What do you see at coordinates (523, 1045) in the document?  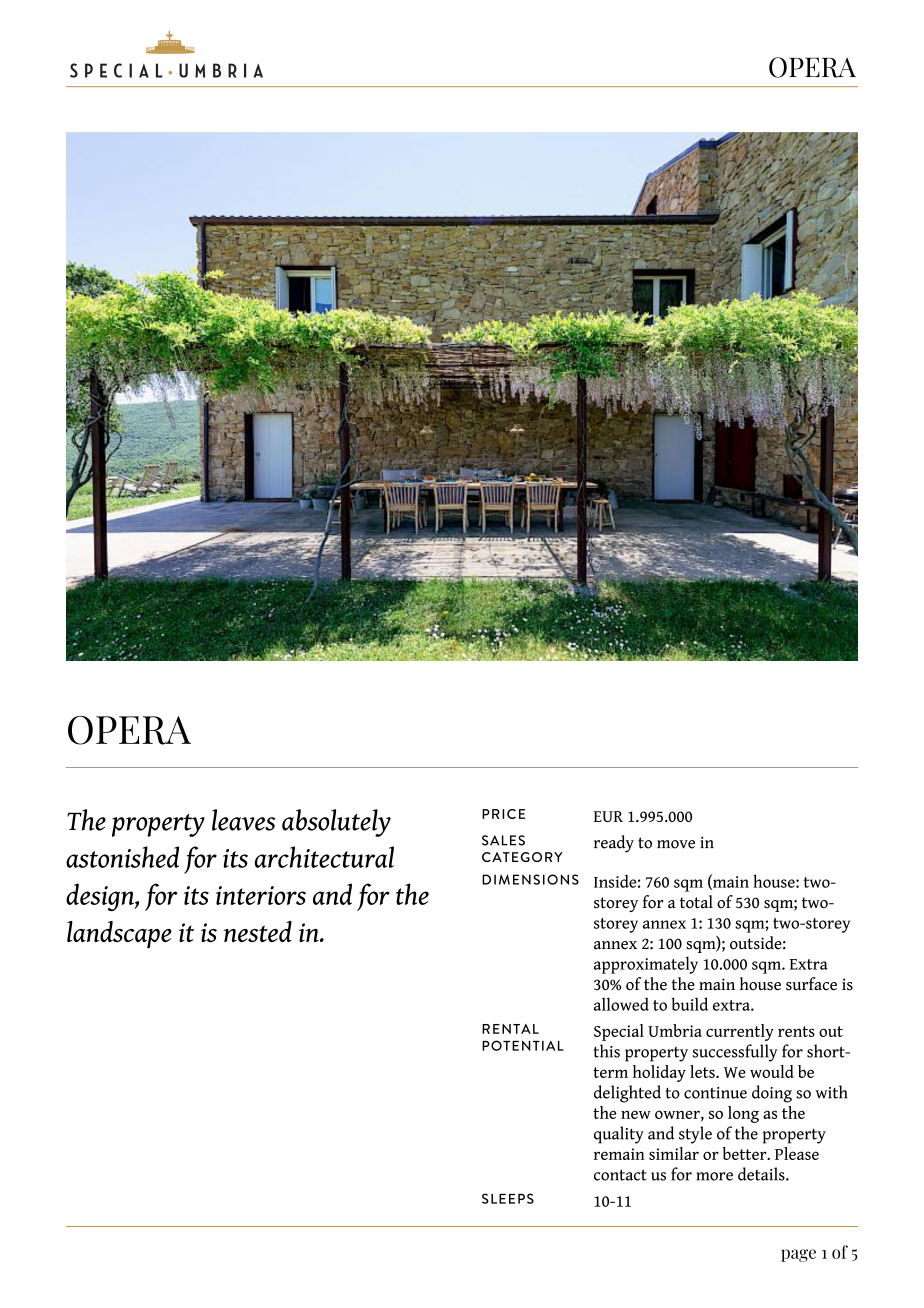 I see `POTENTIAL` at bounding box center [523, 1045].
